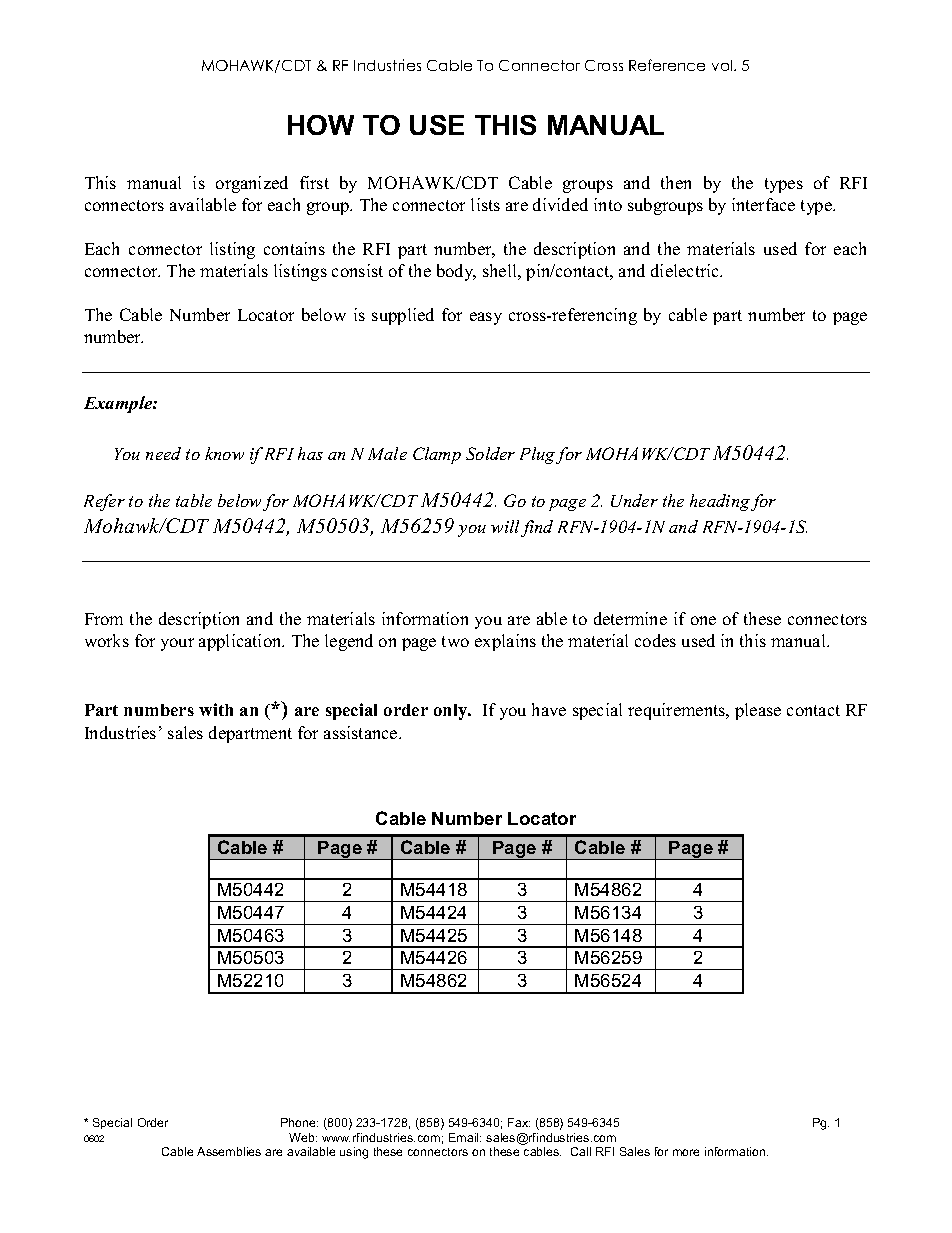 The width and height of the screenshot is (952, 1233). I want to click on supplied, so click(403, 316).
